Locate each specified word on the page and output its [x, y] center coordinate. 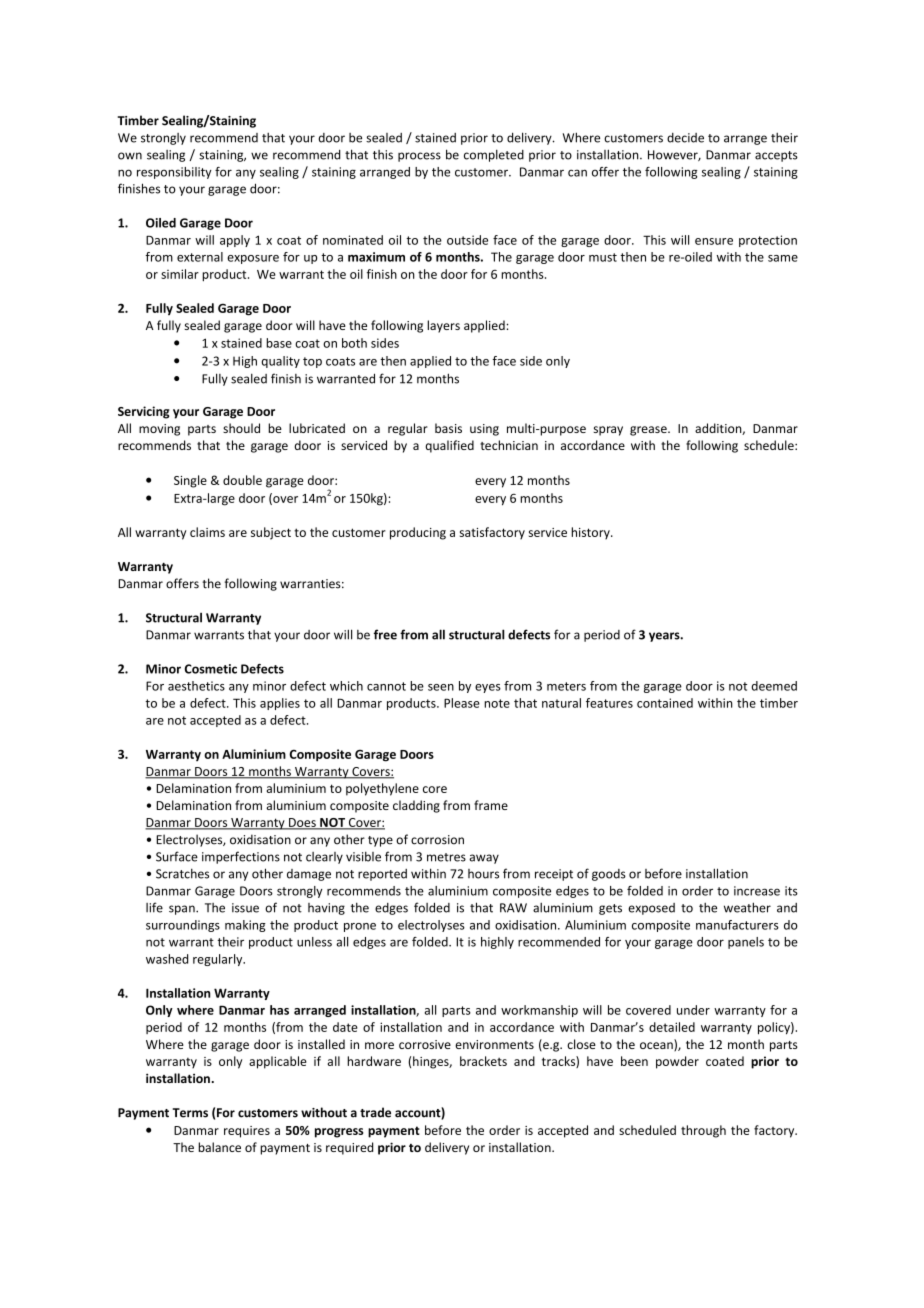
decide [685, 138]
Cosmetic [211, 669]
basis [448, 428]
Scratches [182, 873]
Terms [190, 1113]
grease [649, 431]
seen [441, 687]
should [241, 428]
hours [483, 874]
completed [494, 155]
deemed [774, 686]
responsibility [174, 173]
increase [757, 891]
